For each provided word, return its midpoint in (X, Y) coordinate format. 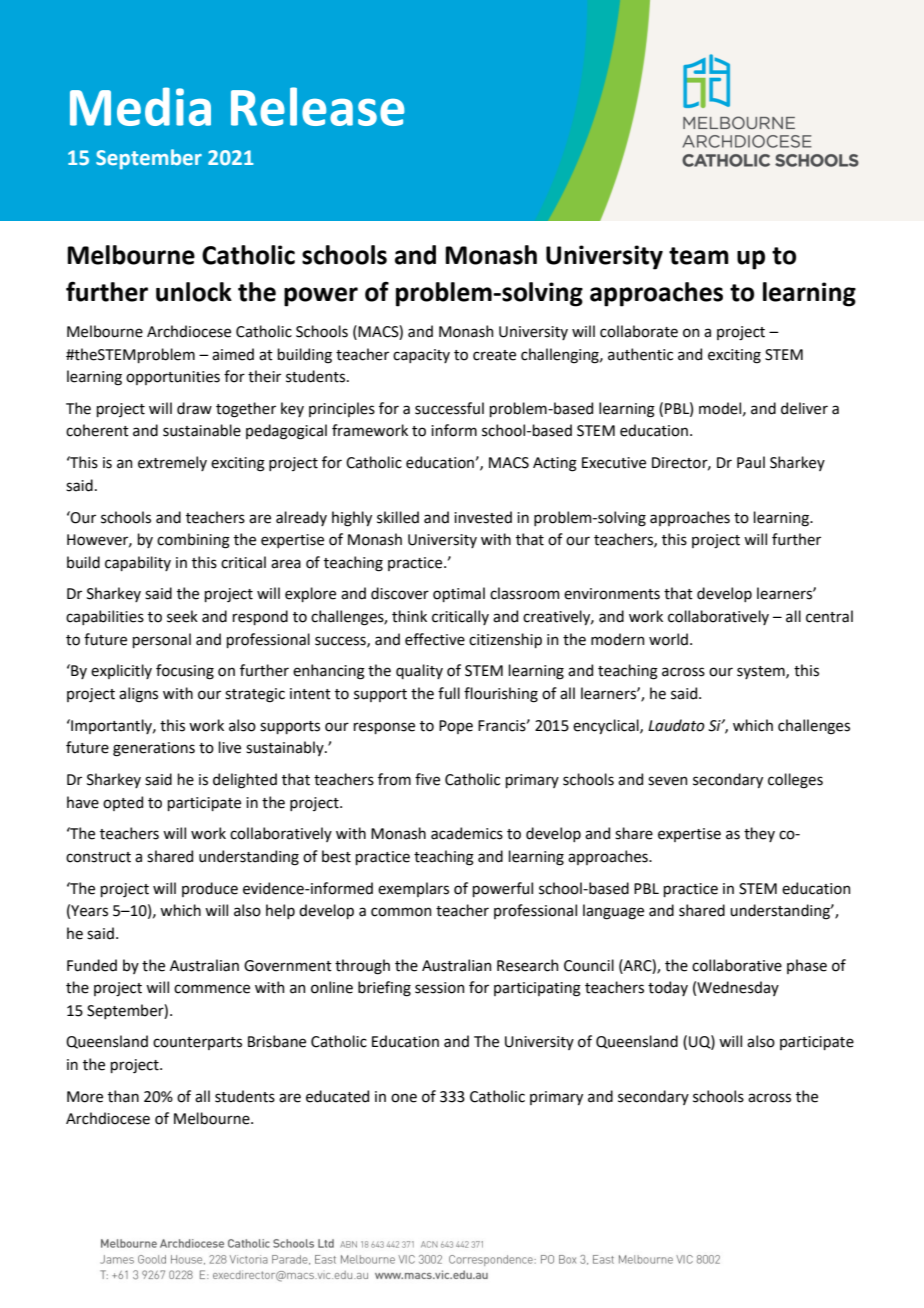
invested (483, 517)
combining (193, 541)
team (699, 256)
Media (140, 106)
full (449, 693)
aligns (138, 695)
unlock (194, 292)
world (668, 639)
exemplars (413, 889)
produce (210, 889)
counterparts (197, 1043)
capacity (421, 356)
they (759, 834)
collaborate (639, 331)
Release (317, 106)
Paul (751, 462)
